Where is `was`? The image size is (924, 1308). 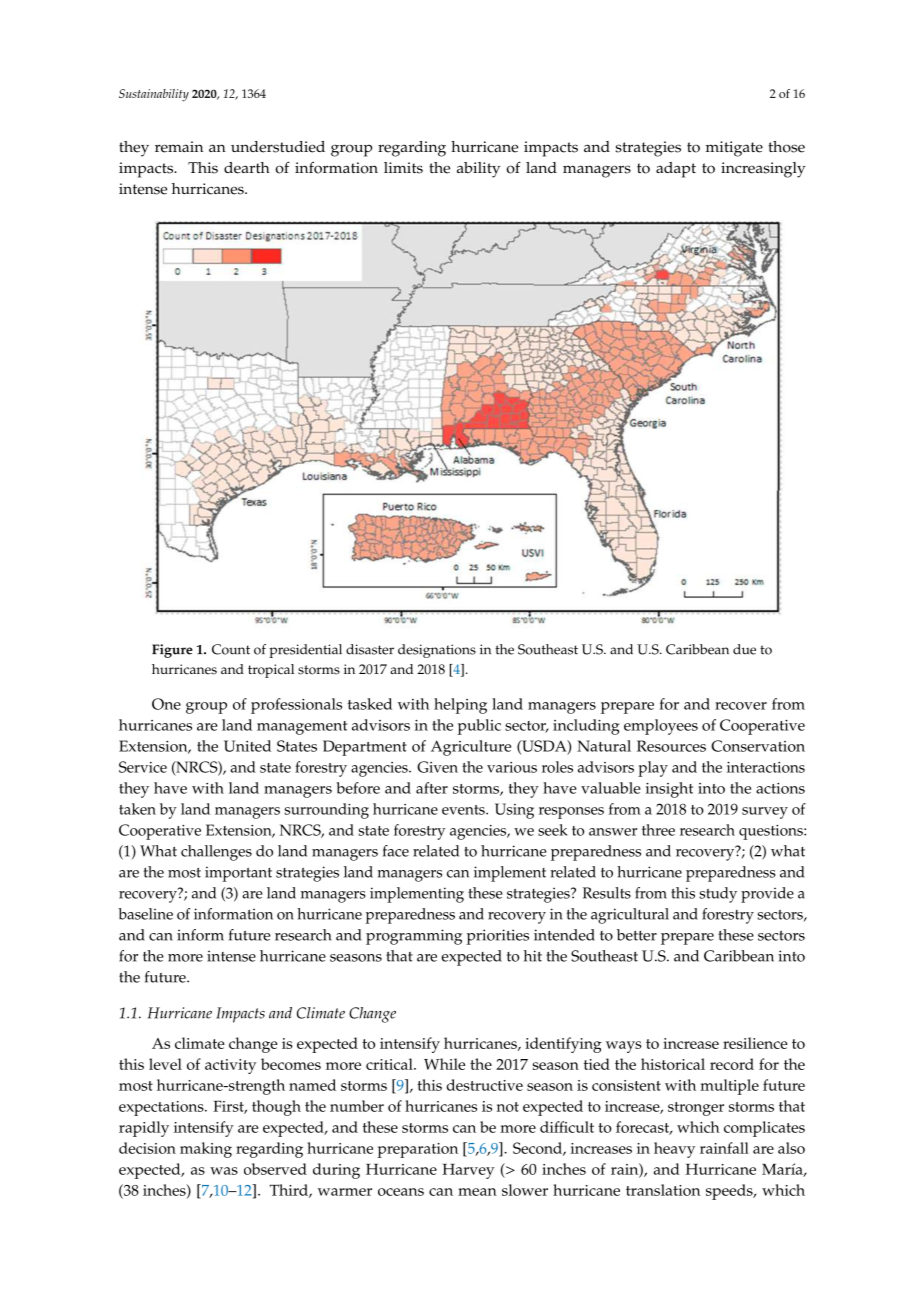 was is located at coordinates (224, 1171).
